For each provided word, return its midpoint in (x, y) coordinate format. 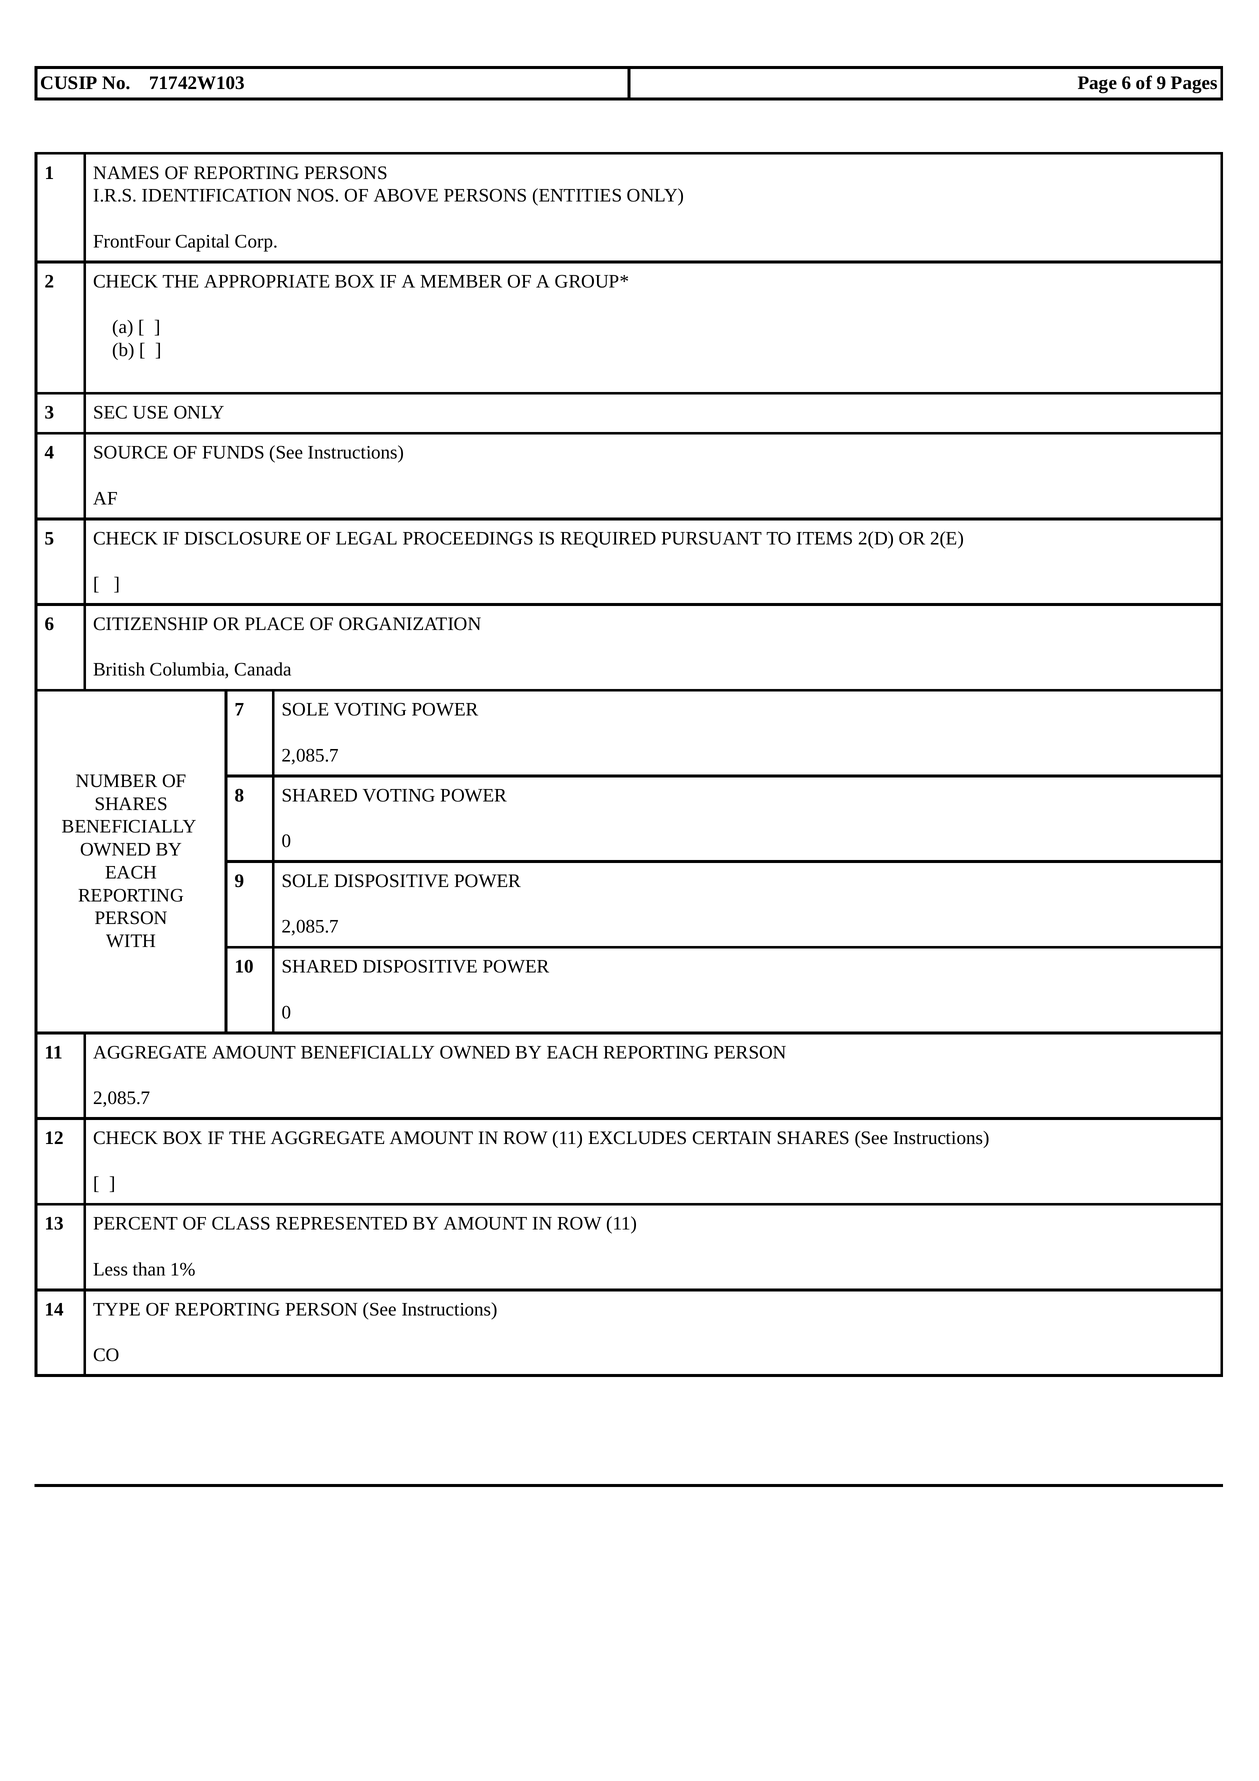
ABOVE (406, 195)
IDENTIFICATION (216, 195)
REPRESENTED (341, 1223)
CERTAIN (731, 1138)
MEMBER (461, 281)
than (149, 1269)
